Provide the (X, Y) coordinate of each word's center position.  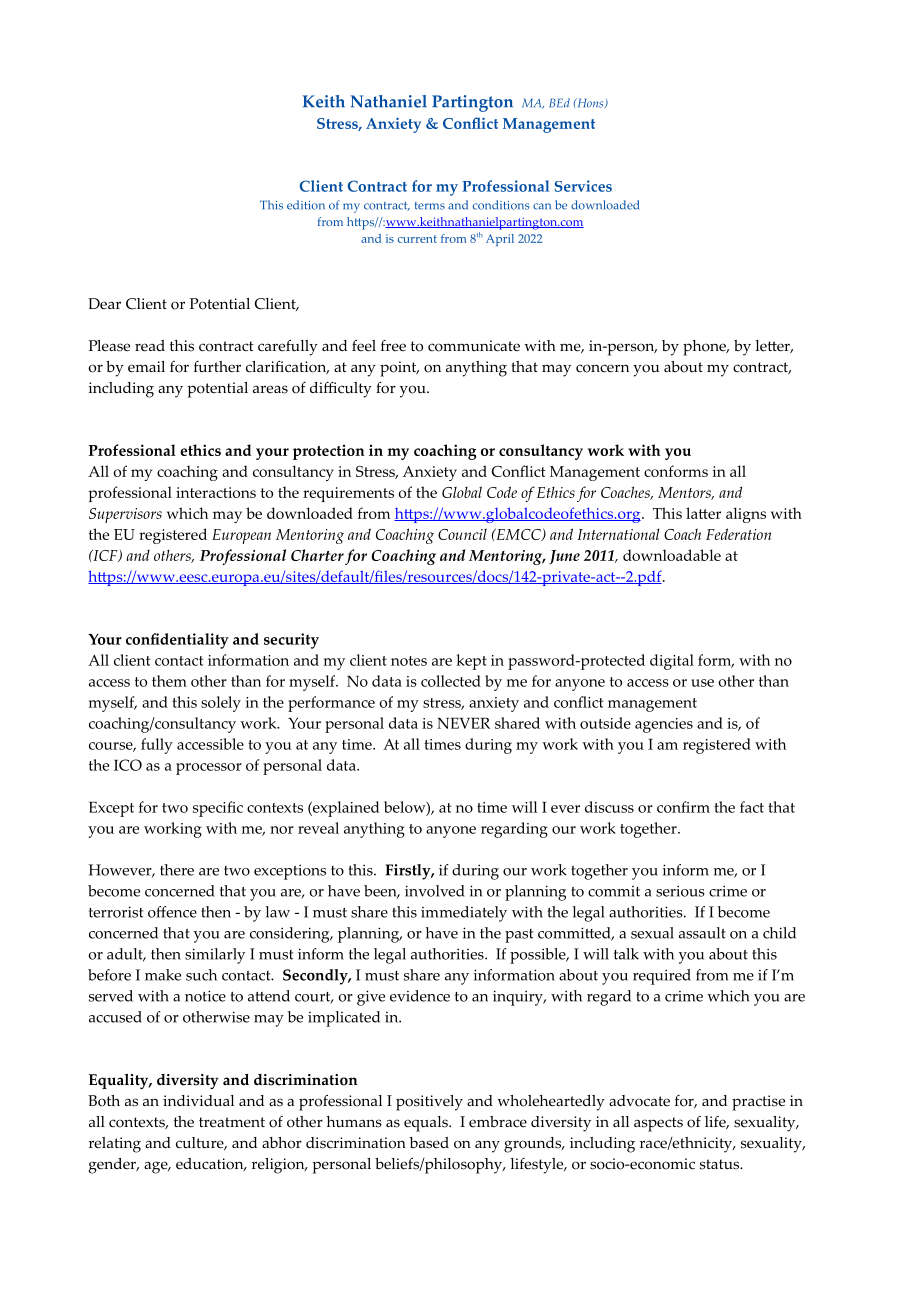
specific (218, 809)
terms (429, 206)
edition (306, 205)
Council (462, 534)
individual (198, 1101)
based (429, 1143)
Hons (590, 103)
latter (703, 513)
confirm (683, 807)
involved (435, 891)
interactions (216, 492)
